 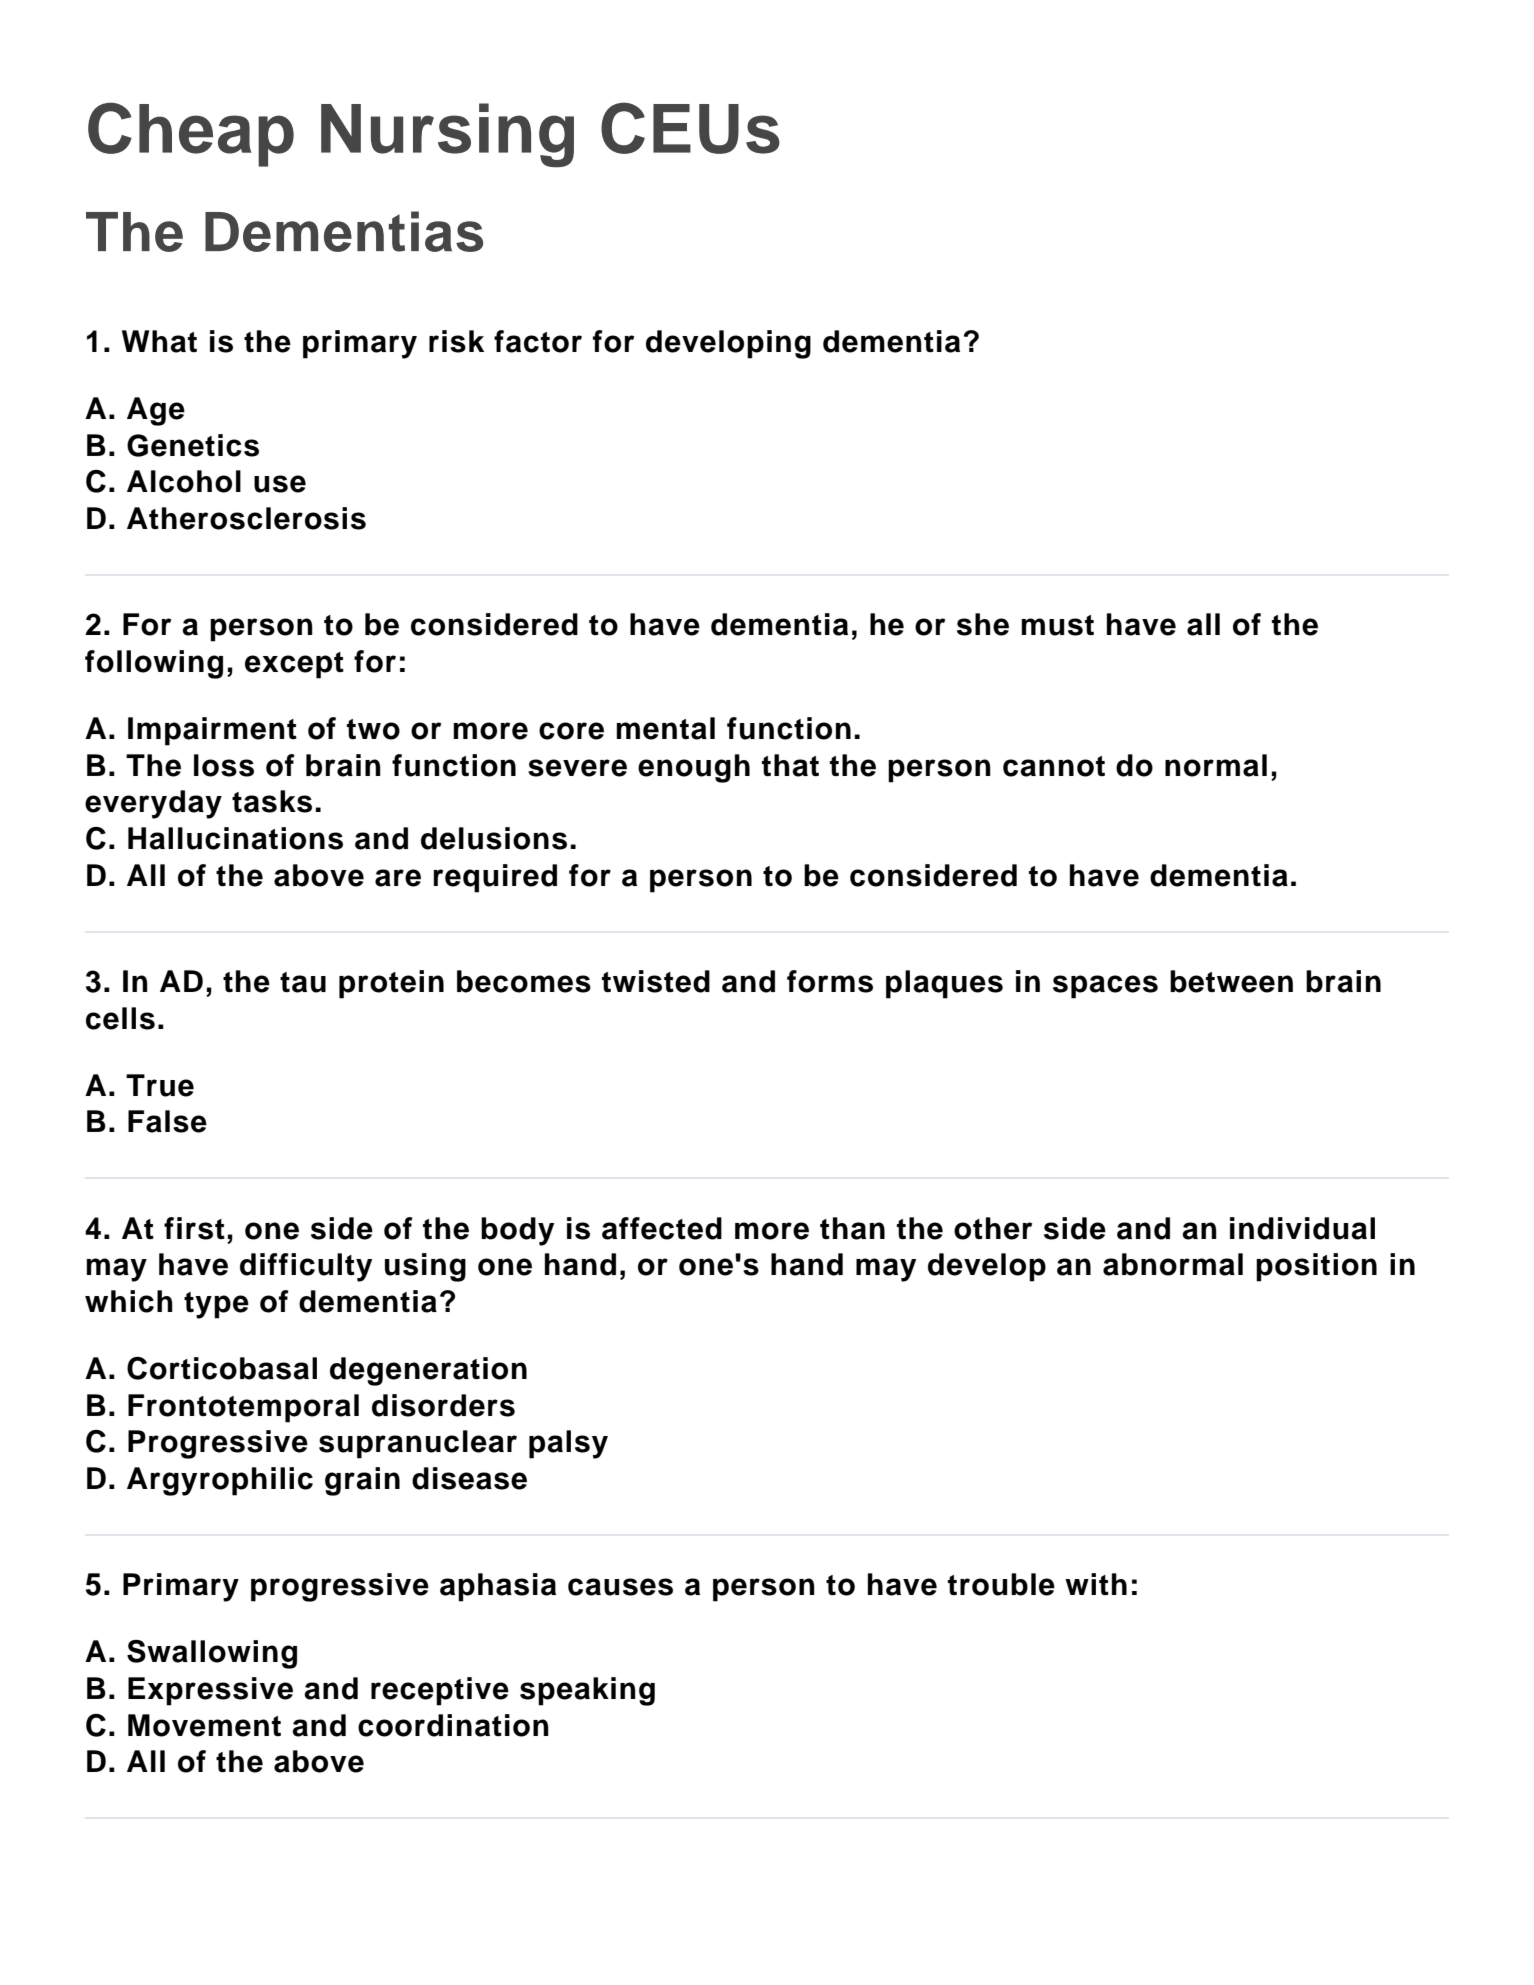 I want to click on she, so click(x=983, y=624).
